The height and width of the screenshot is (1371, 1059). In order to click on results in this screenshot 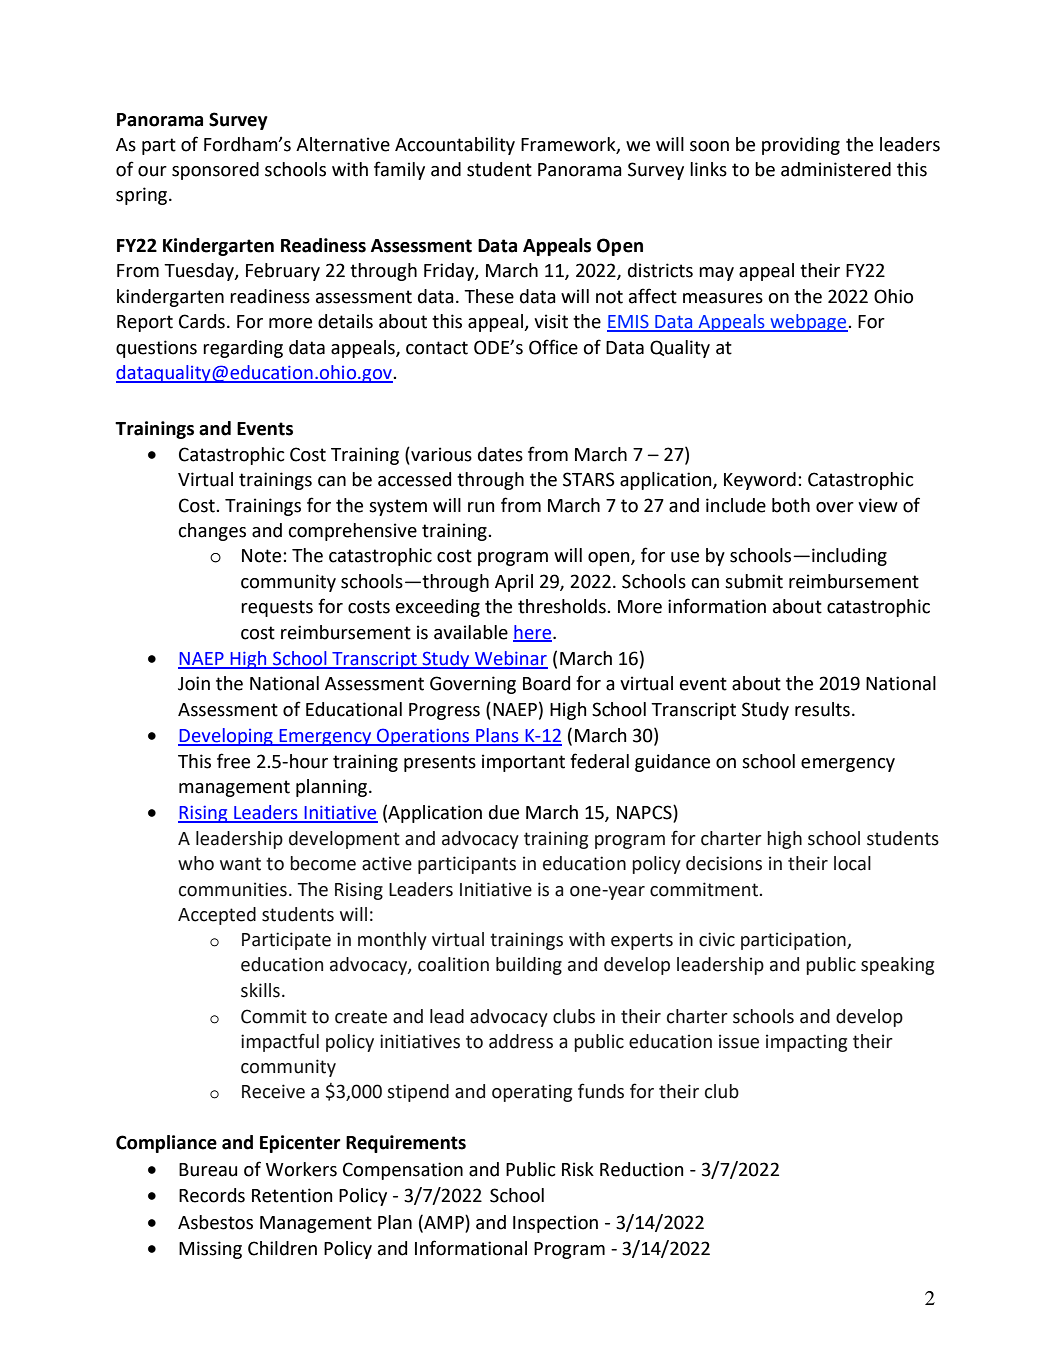, I will do `click(822, 709)`.
